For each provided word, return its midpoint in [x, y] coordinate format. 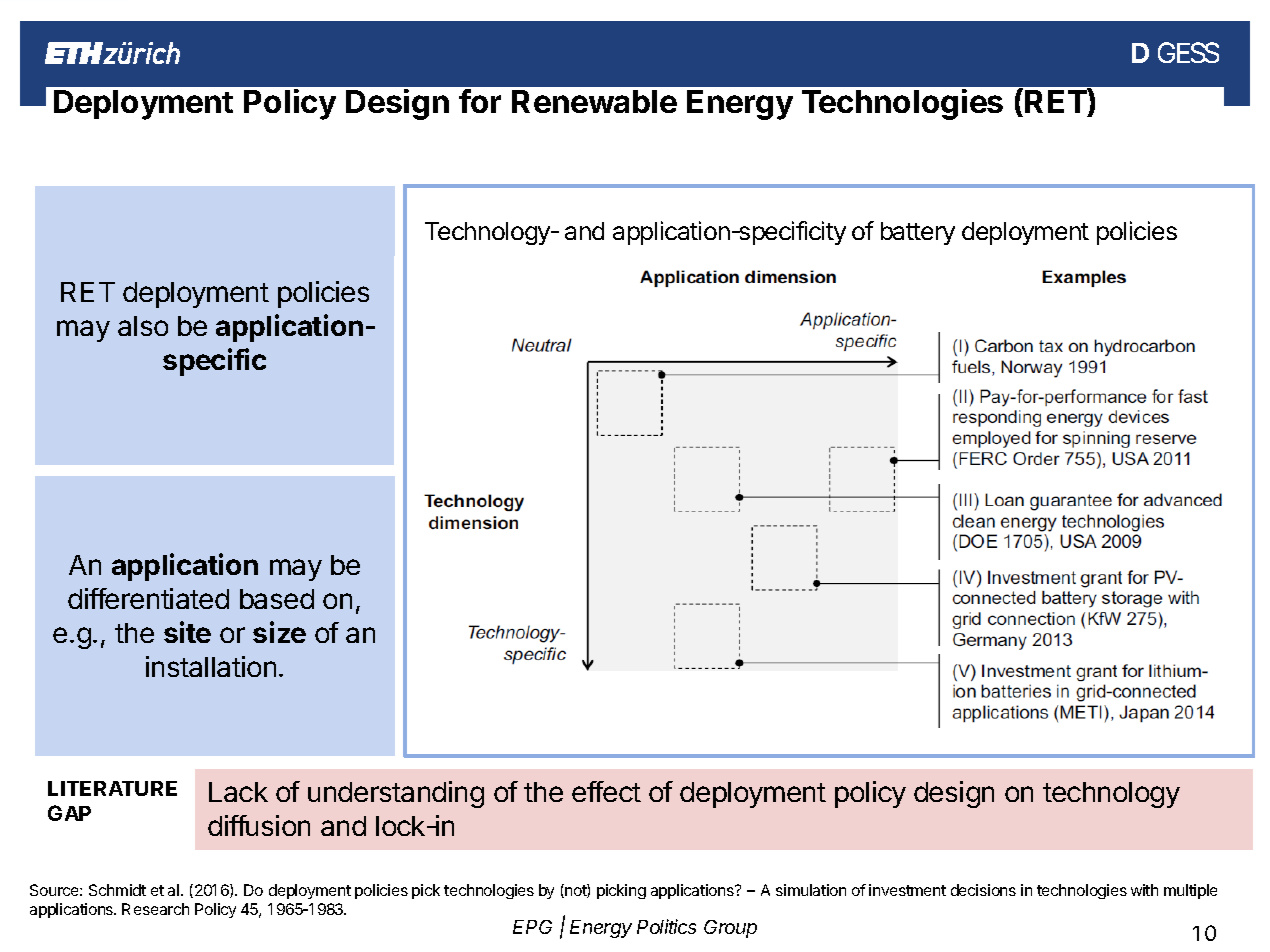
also [143, 326]
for [480, 101]
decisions [983, 890]
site [187, 632]
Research [155, 909]
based [277, 599]
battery [918, 233]
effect [606, 791]
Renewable [594, 101]
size [279, 632]
